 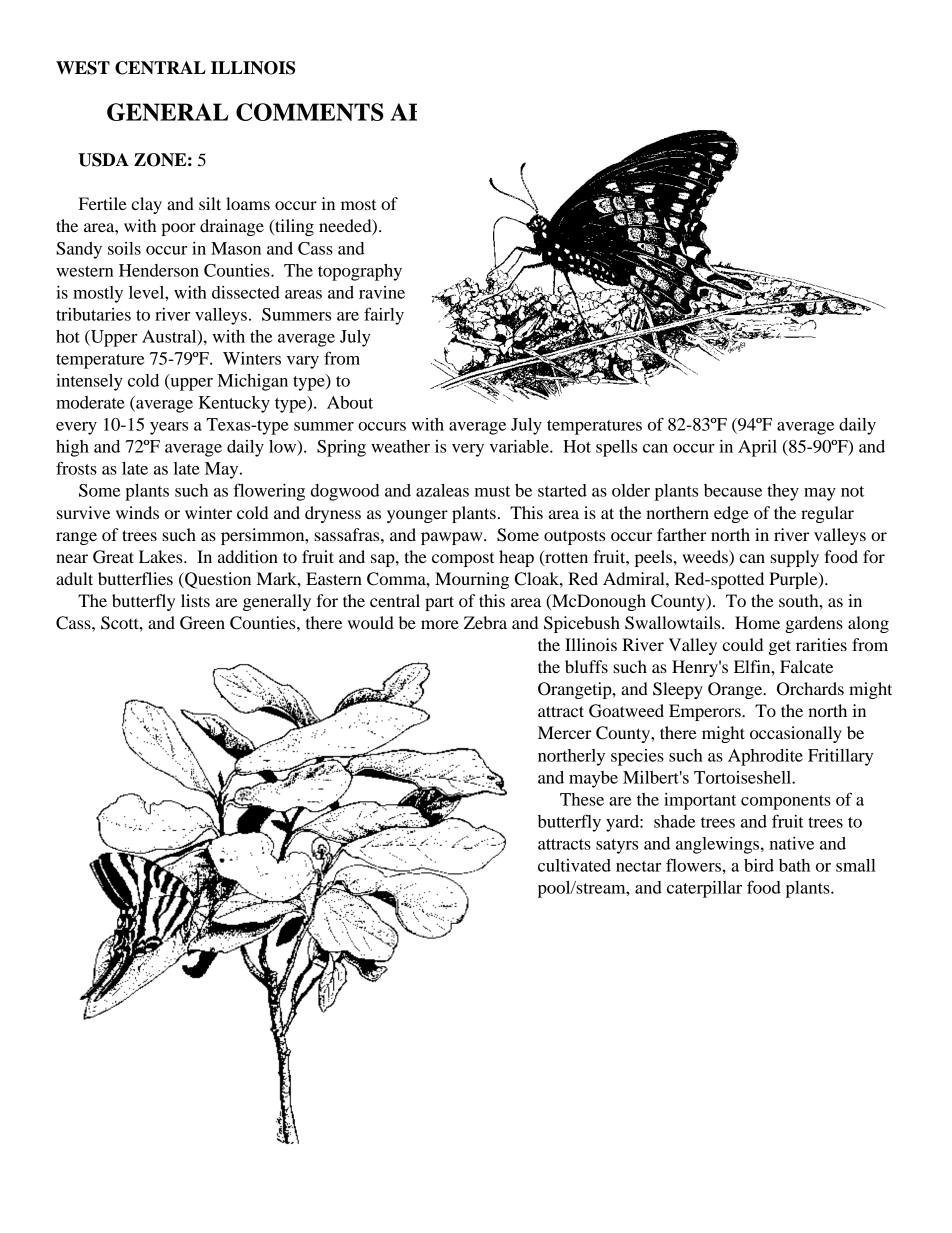 I want to click on USDA, so click(x=103, y=160).
